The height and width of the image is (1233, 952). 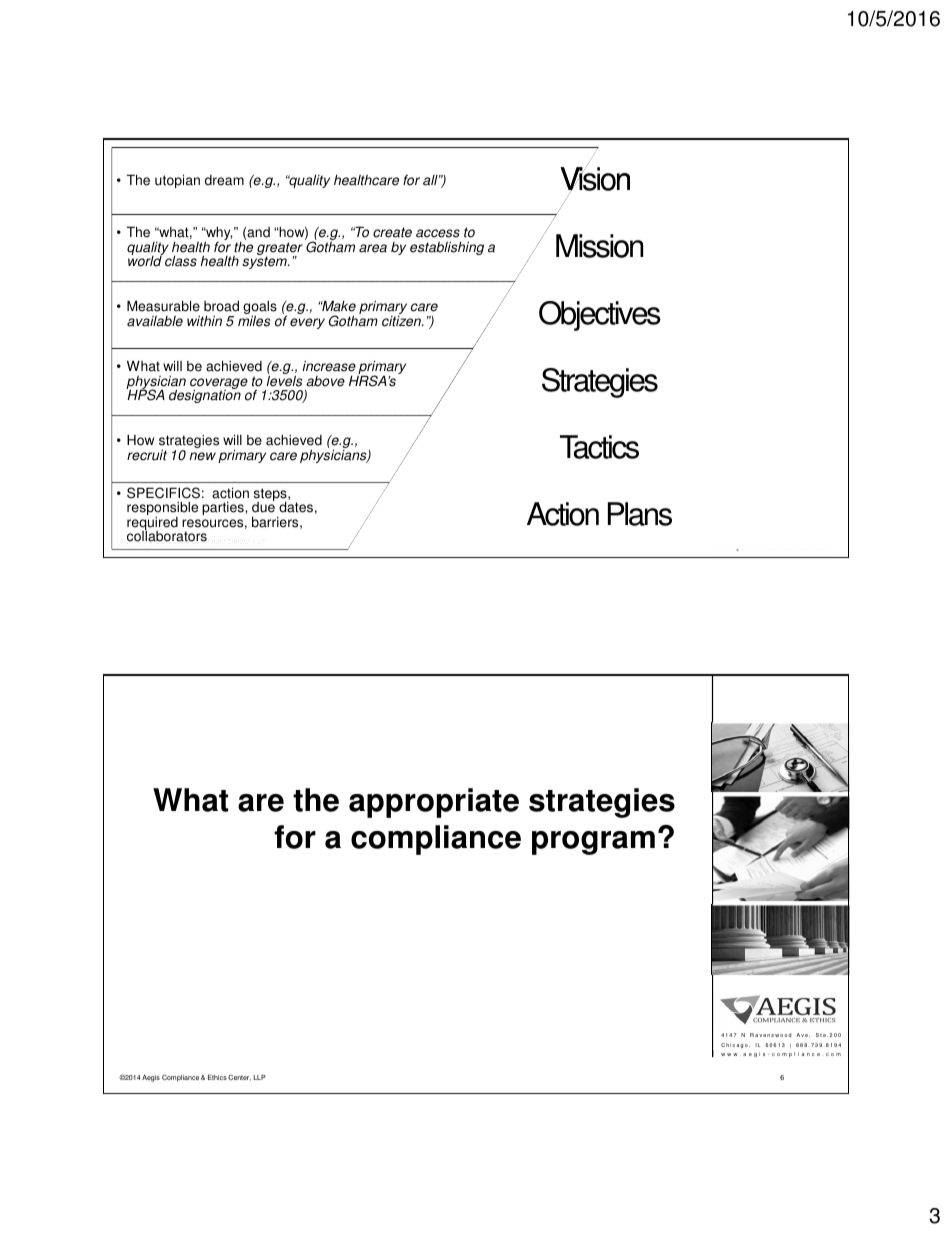 I want to click on due, so click(x=263, y=506).
